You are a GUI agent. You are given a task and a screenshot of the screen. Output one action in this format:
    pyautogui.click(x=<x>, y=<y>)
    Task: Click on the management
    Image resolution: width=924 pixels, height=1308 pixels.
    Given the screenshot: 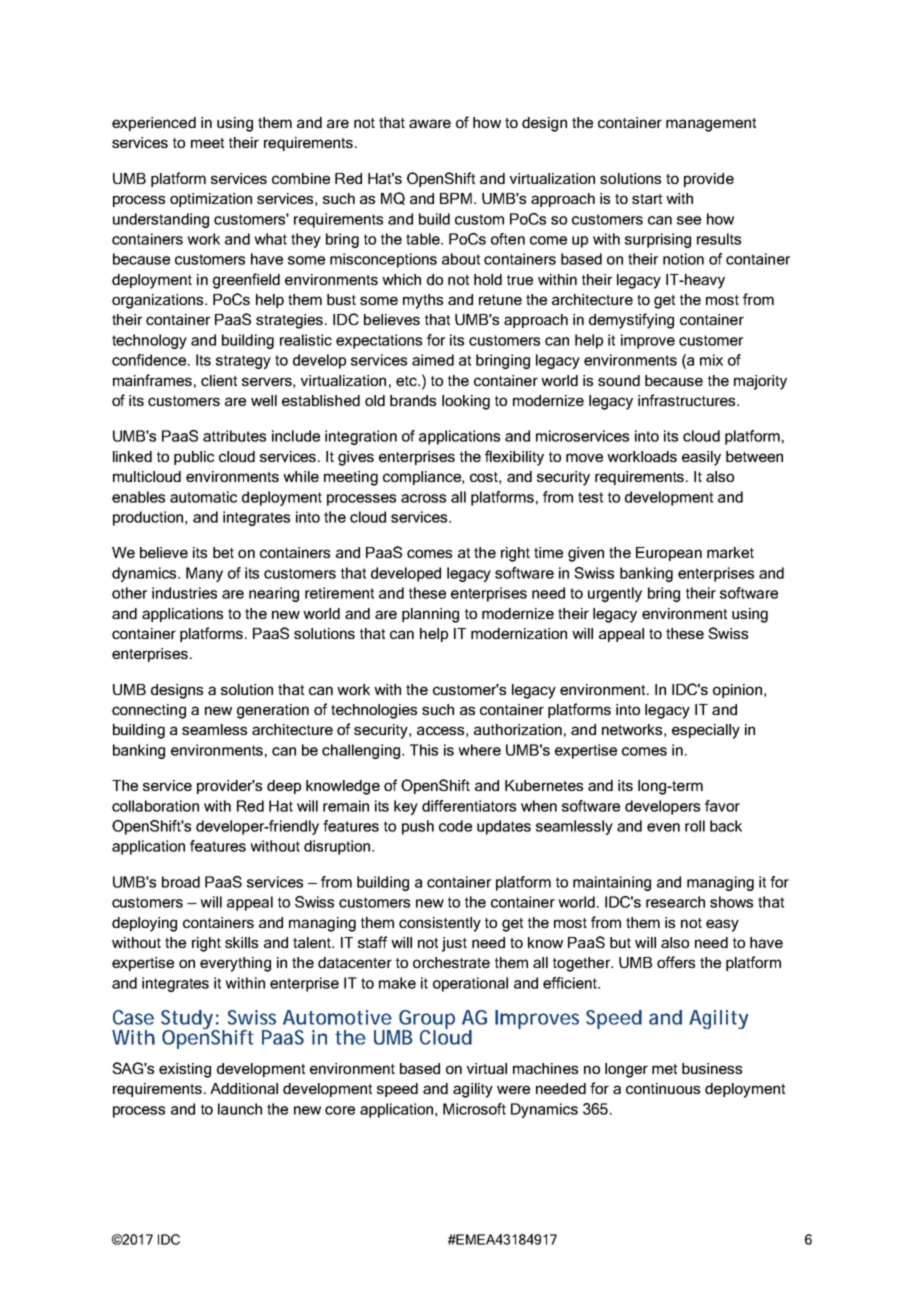 What is the action you would take?
    pyautogui.click(x=711, y=125)
